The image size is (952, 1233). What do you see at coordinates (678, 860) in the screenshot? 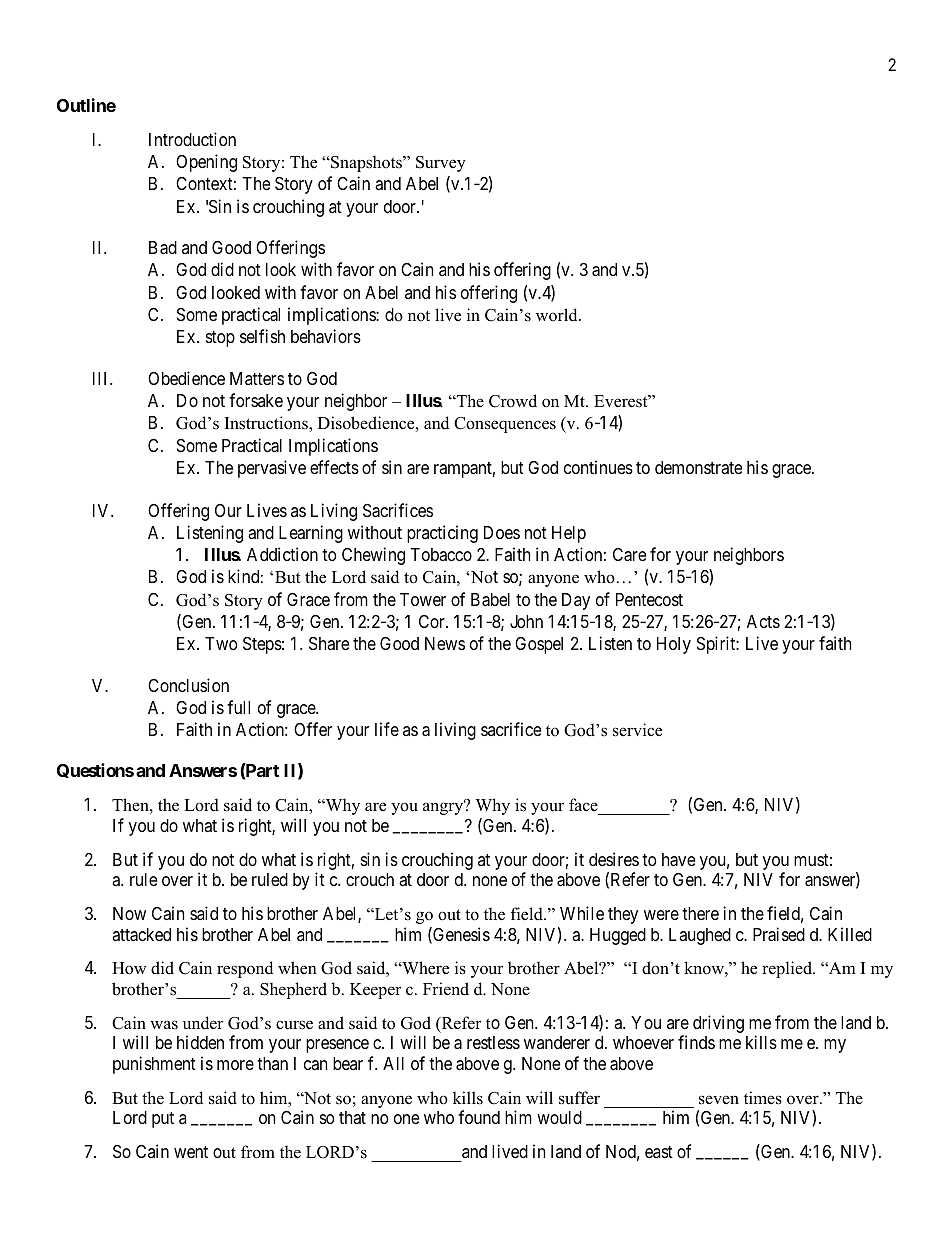
I see `have` at bounding box center [678, 860].
